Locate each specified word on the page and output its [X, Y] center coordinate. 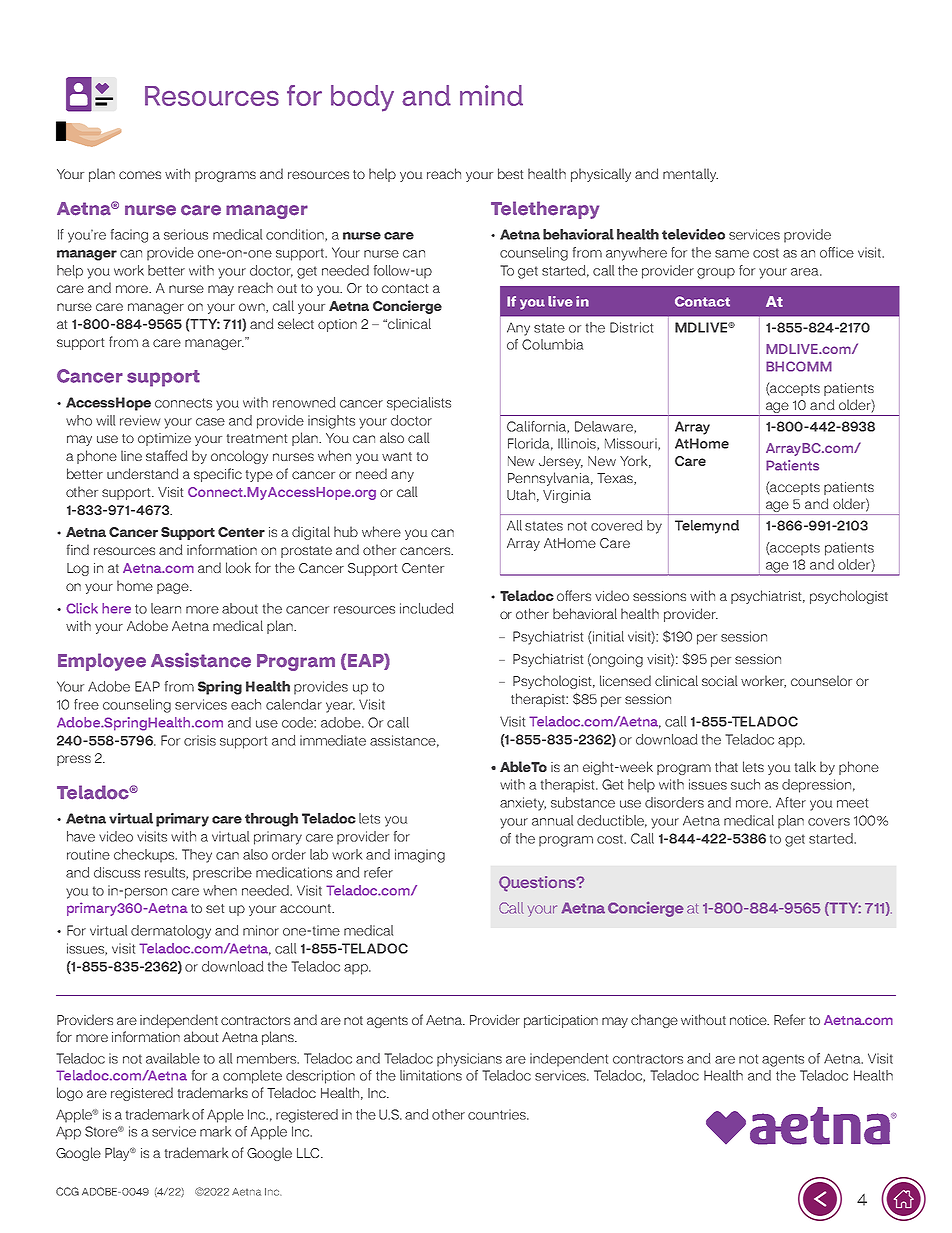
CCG [67, 1191]
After [791, 802]
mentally [690, 175]
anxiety [523, 804]
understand [143, 473]
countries [498, 1114]
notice [749, 1020]
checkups [145, 856]
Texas [616, 479]
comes [140, 175]
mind [491, 95]
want [397, 456]
